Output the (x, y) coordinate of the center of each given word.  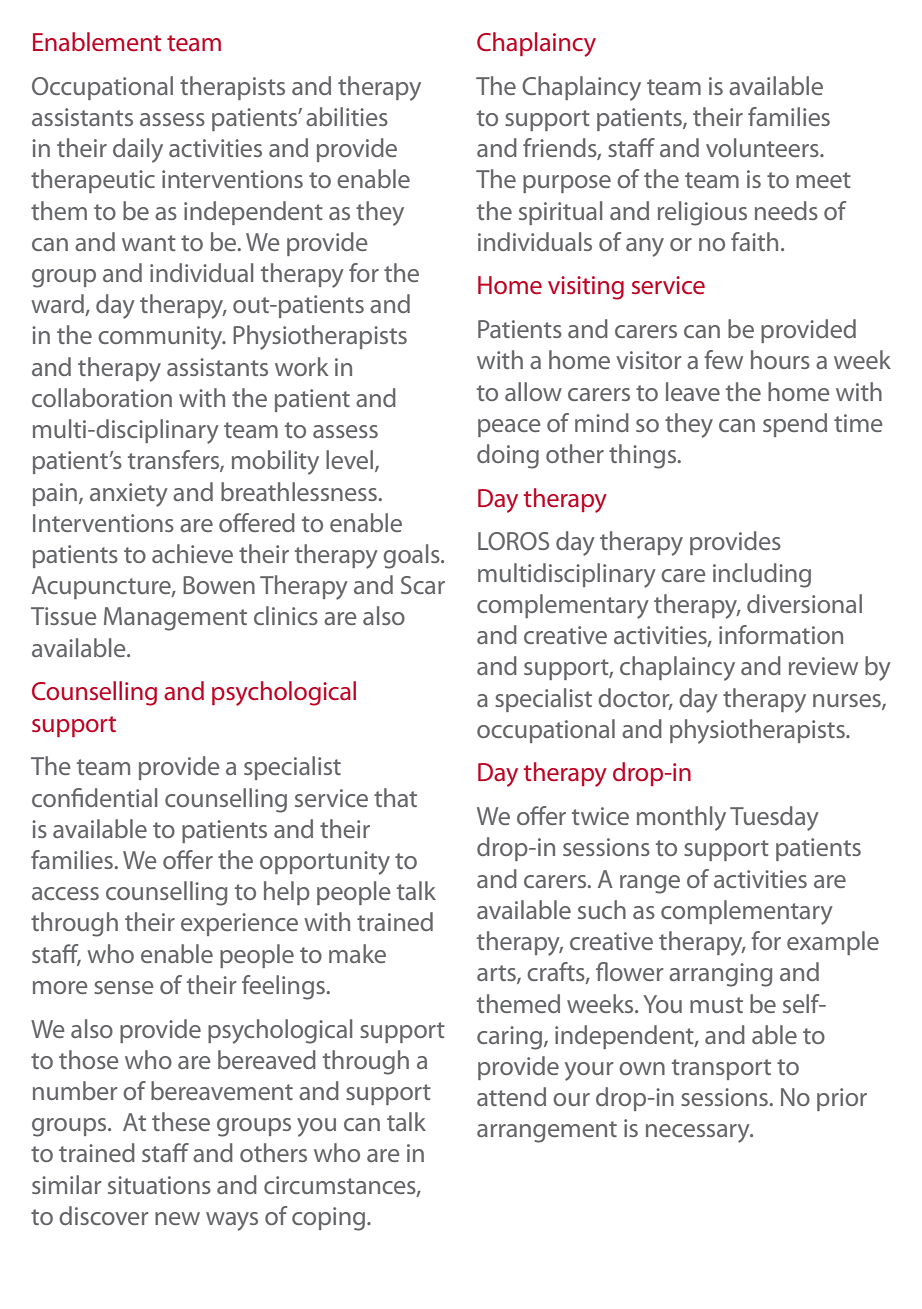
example (833, 943)
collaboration (102, 397)
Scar (423, 585)
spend (795, 425)
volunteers (763, 147)
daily (138, 150)
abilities (347, 116)
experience (239, 924)
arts (497, 974)
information (781, 634)
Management (175, 619)
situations (159, 1185)
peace (509, 428)
